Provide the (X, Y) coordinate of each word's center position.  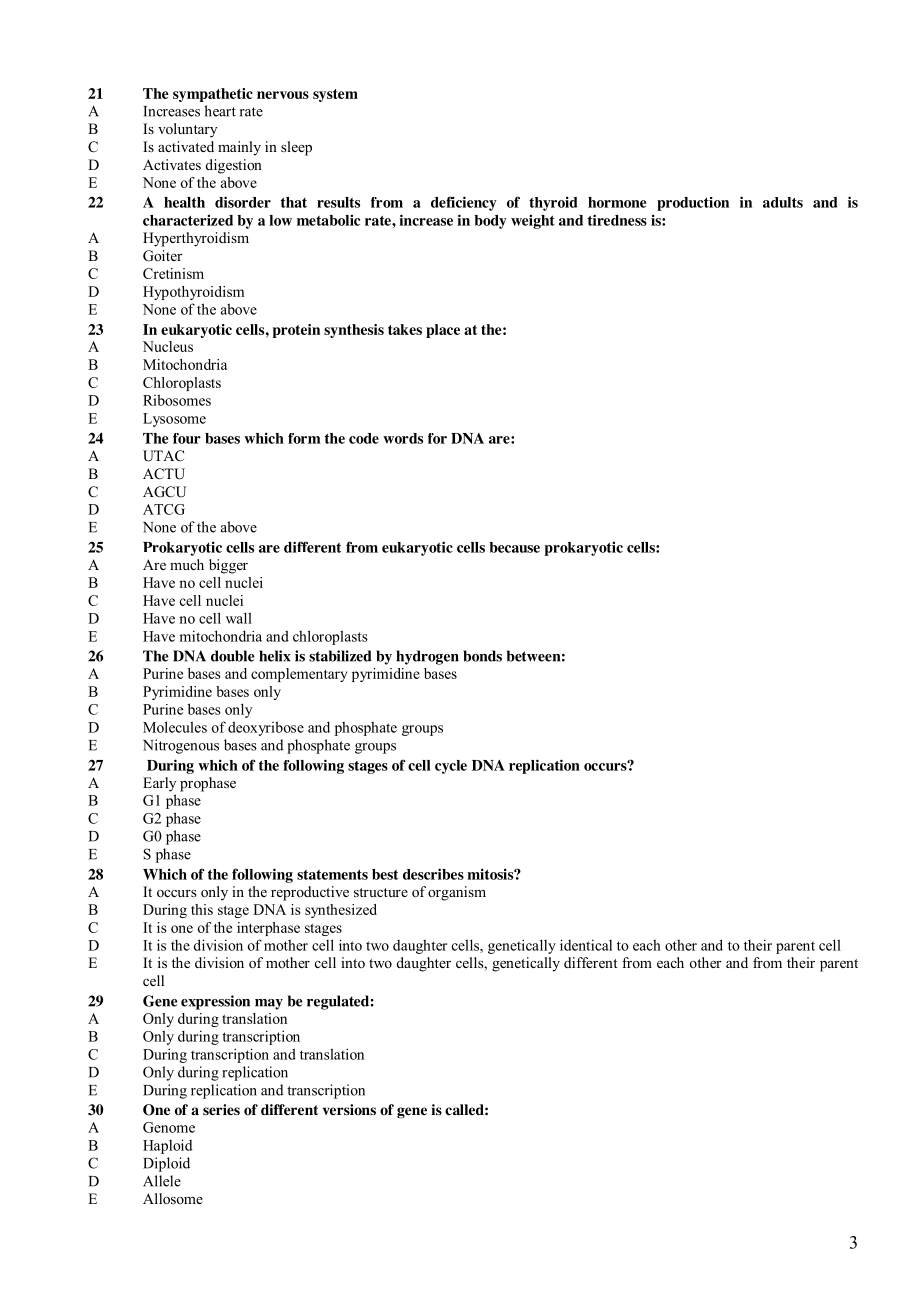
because (515, 547)
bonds (482, 656)
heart (220, 111)
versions (349, 1110)
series (221, 1109)
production (693, 204)
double (233, 656)
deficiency (464, 203)
